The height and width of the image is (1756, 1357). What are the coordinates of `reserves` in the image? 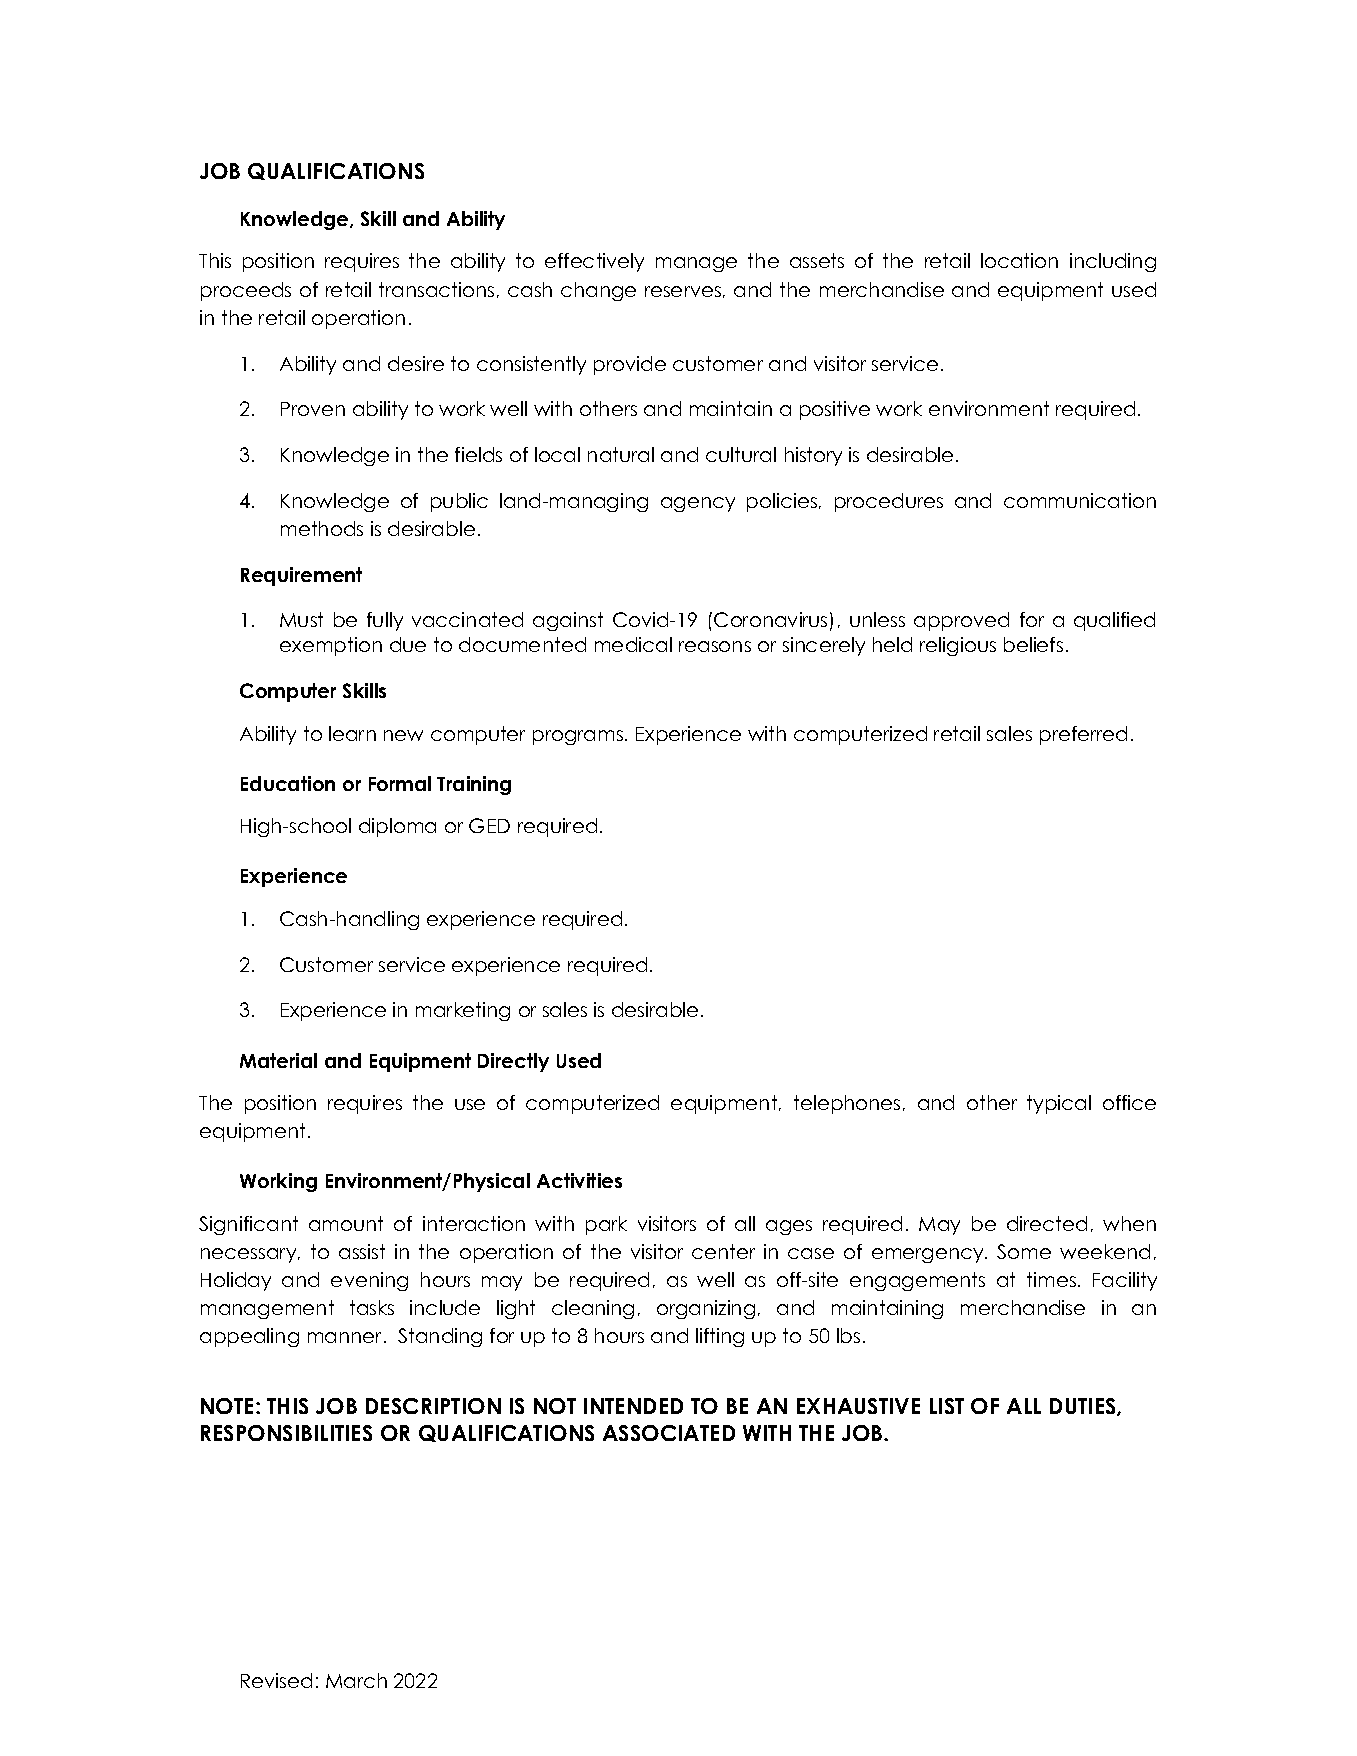 It's located at (683, 291).
